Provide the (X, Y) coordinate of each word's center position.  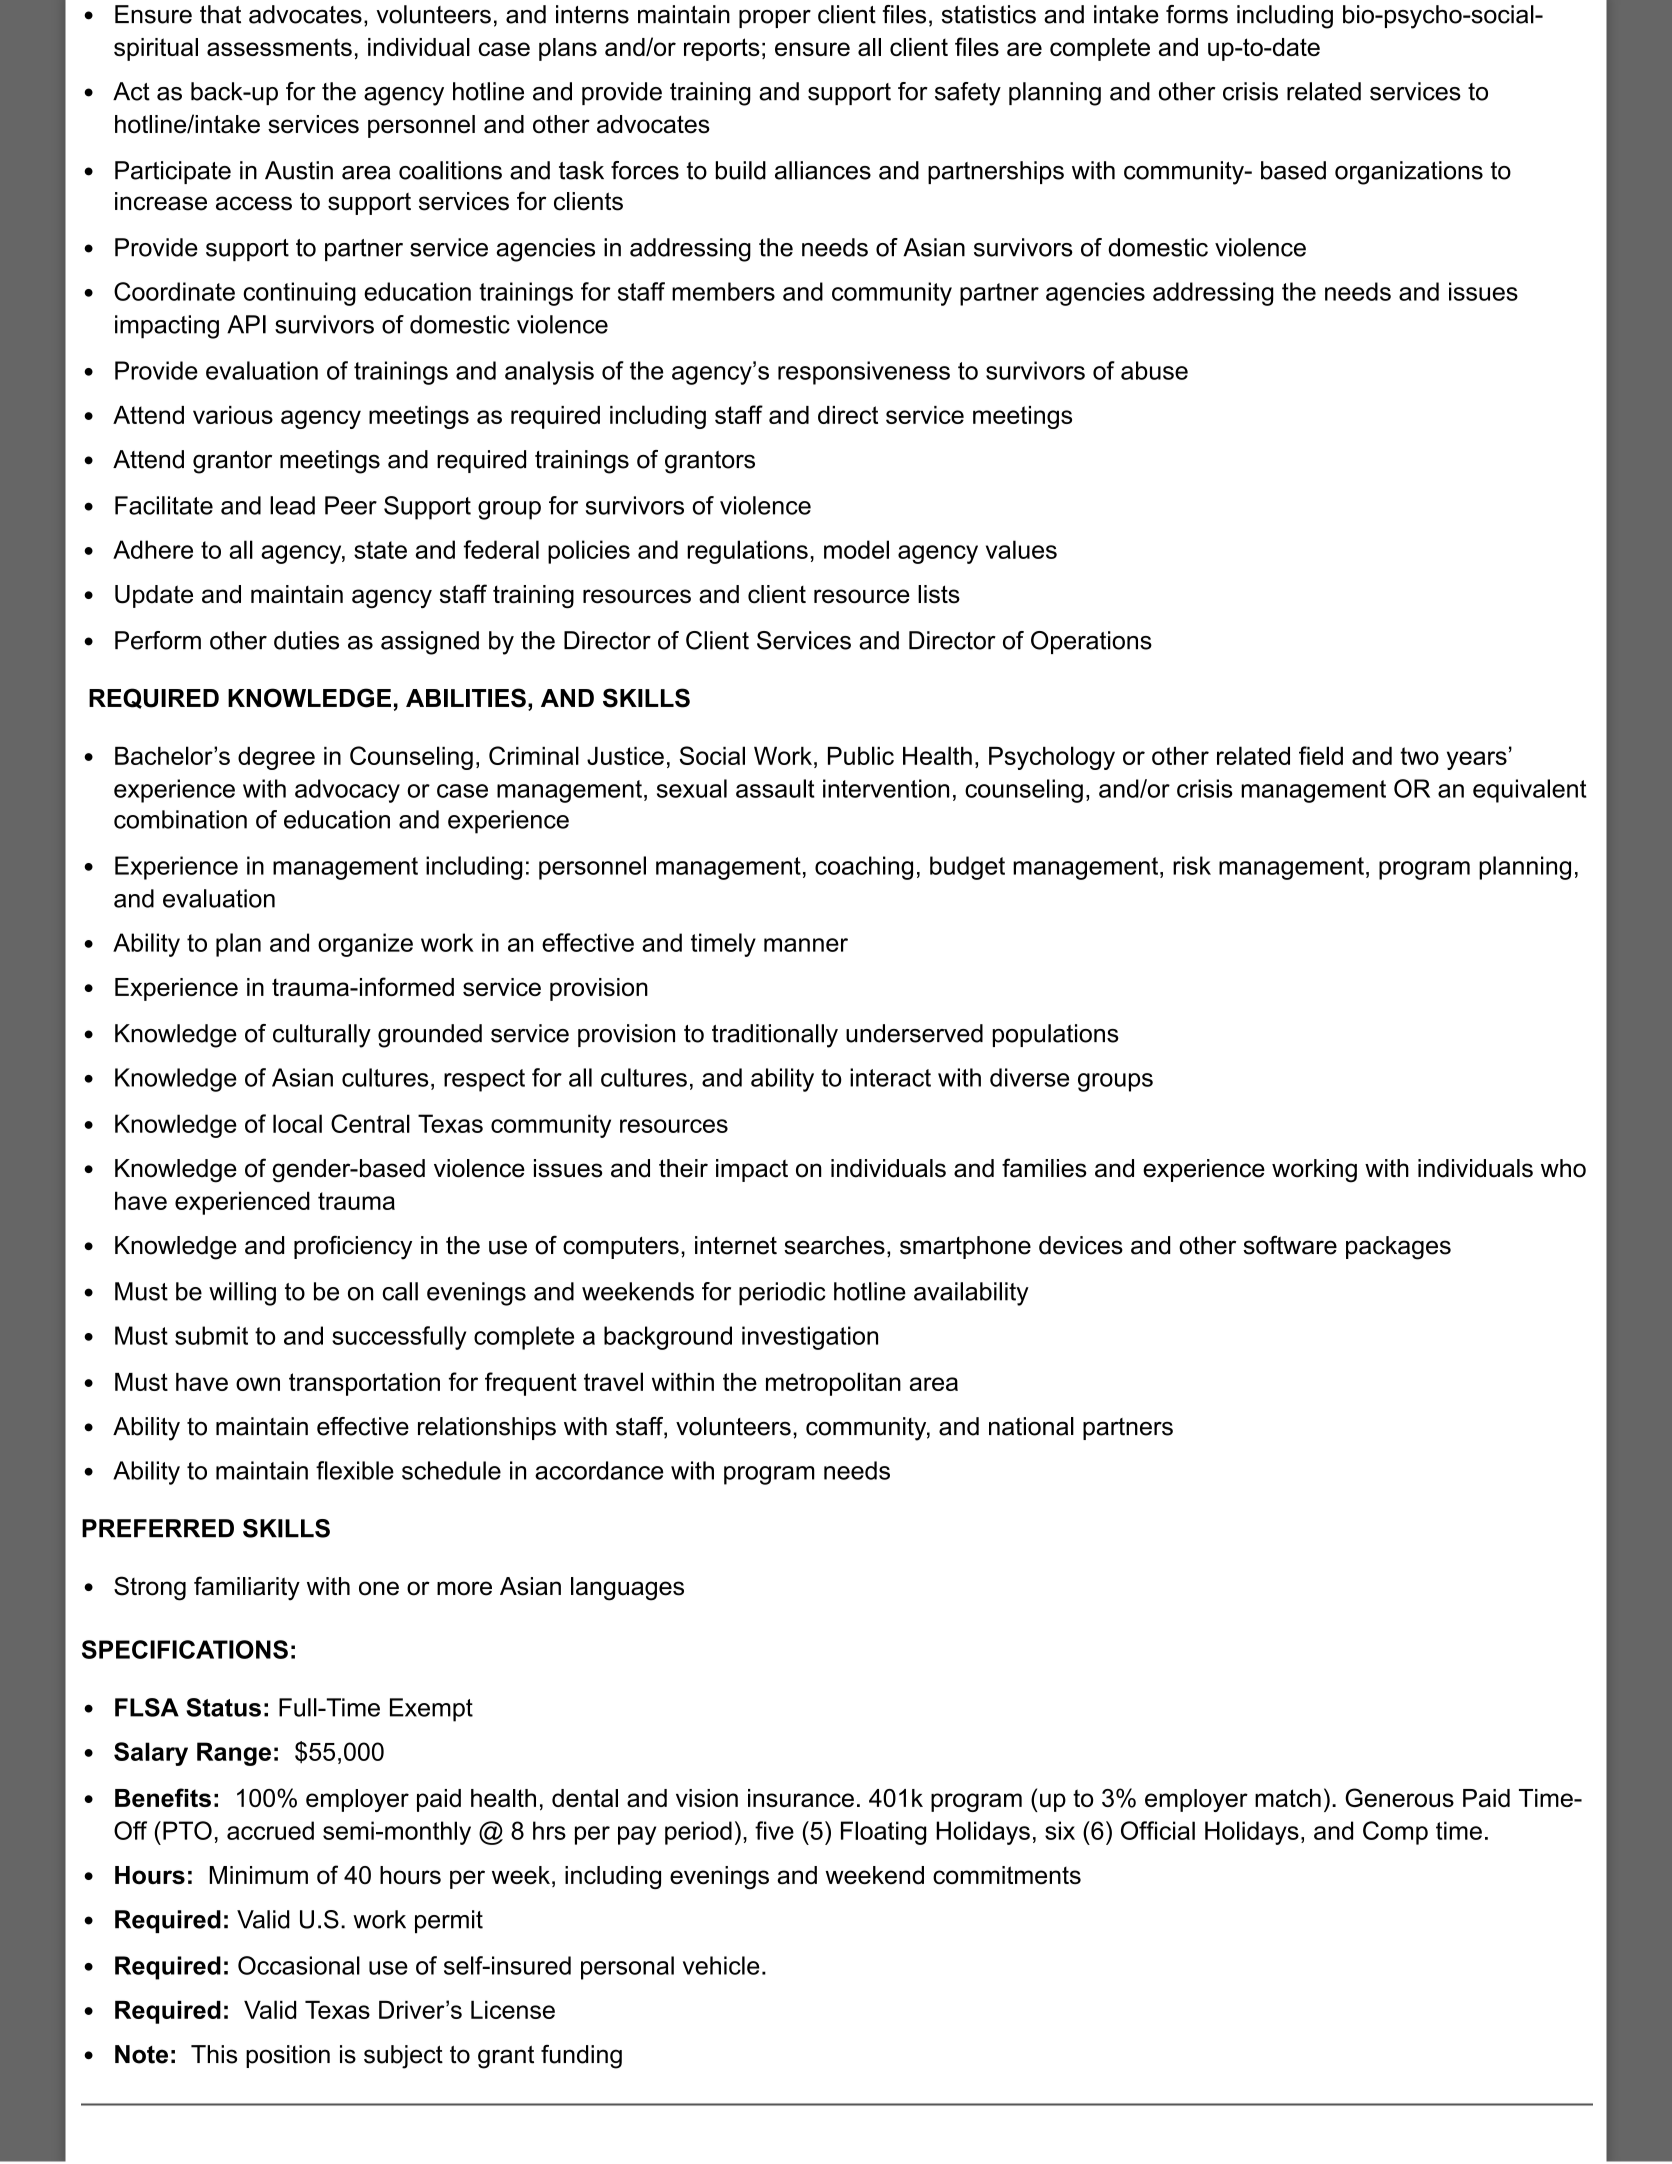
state (380, 550)
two (1419, 756)
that (220, 14)
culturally (322, 1036)
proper (775, 19)
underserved (914, 1033)
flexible (355, 1470)
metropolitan (833, 1384)
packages (1398, 1248)
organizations (1409, 173)
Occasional (299, 1965)
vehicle (721, 1965)
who (1563, 1168)
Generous (1399, 1797)
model (856, 549)
